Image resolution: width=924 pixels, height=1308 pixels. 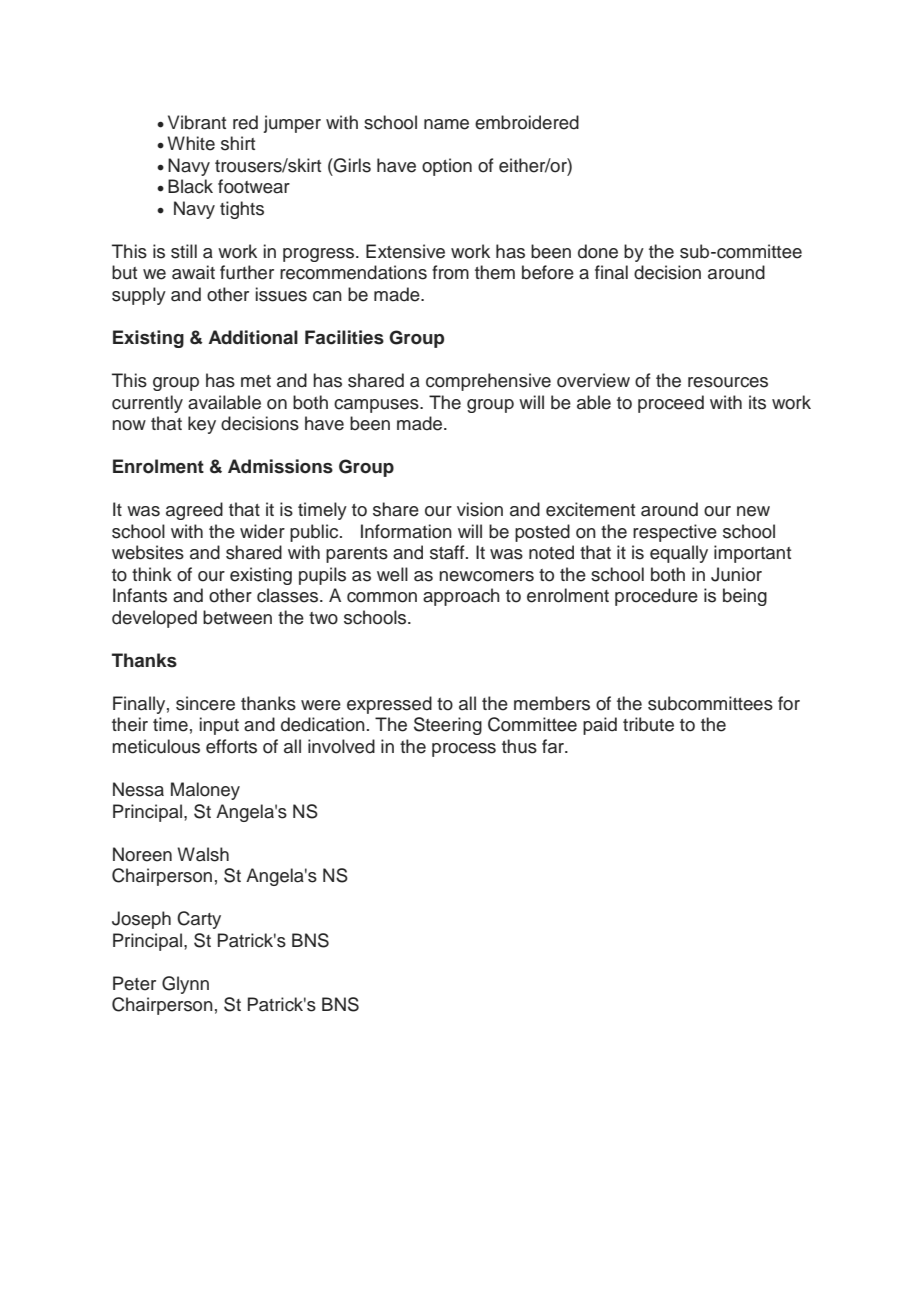 What do you see at coordinates (448, 552) in the screenshot?
I see `staff` at bounding box center [448, 552].
